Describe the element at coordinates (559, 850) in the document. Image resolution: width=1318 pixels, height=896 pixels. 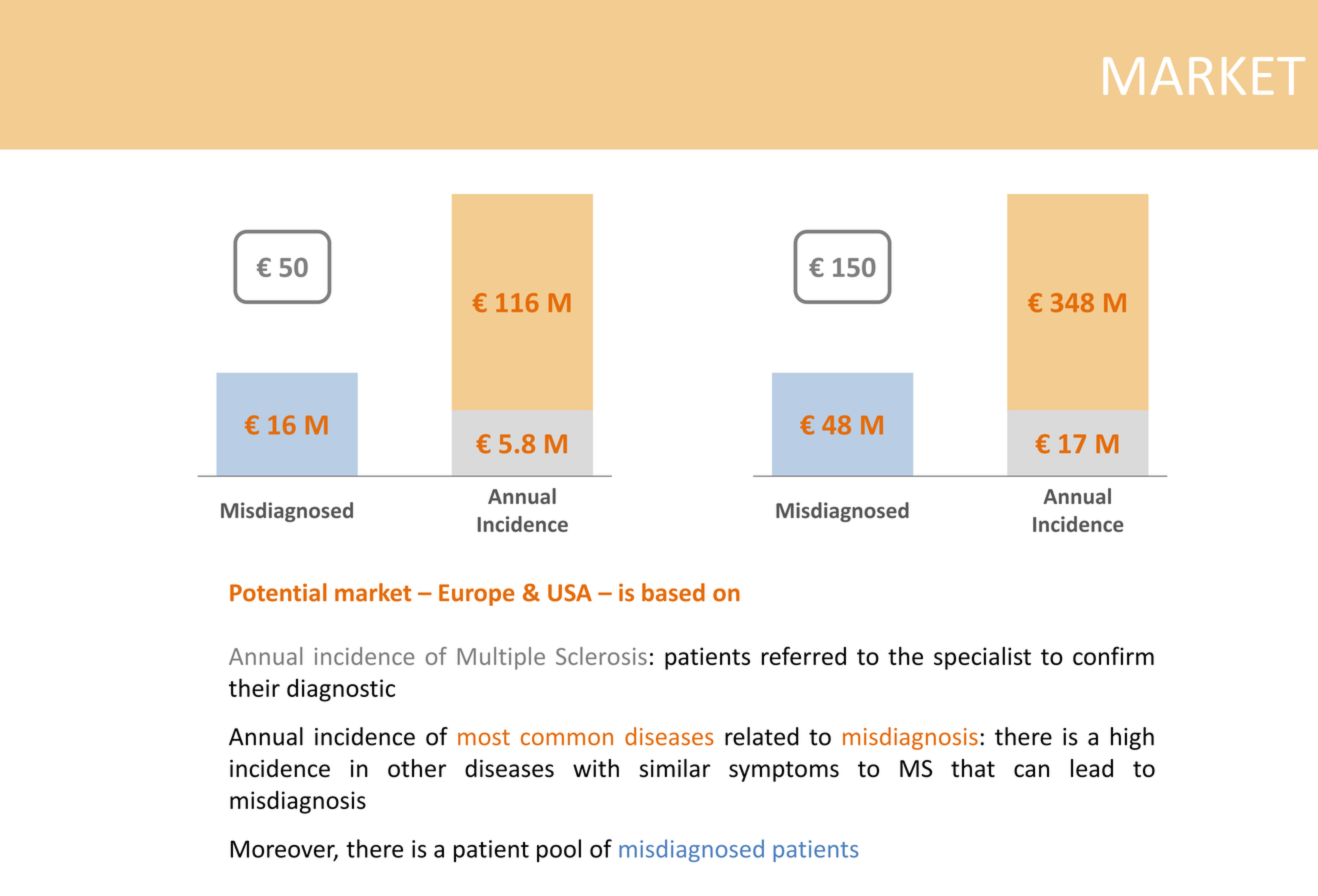
I see `pool` at that location.
